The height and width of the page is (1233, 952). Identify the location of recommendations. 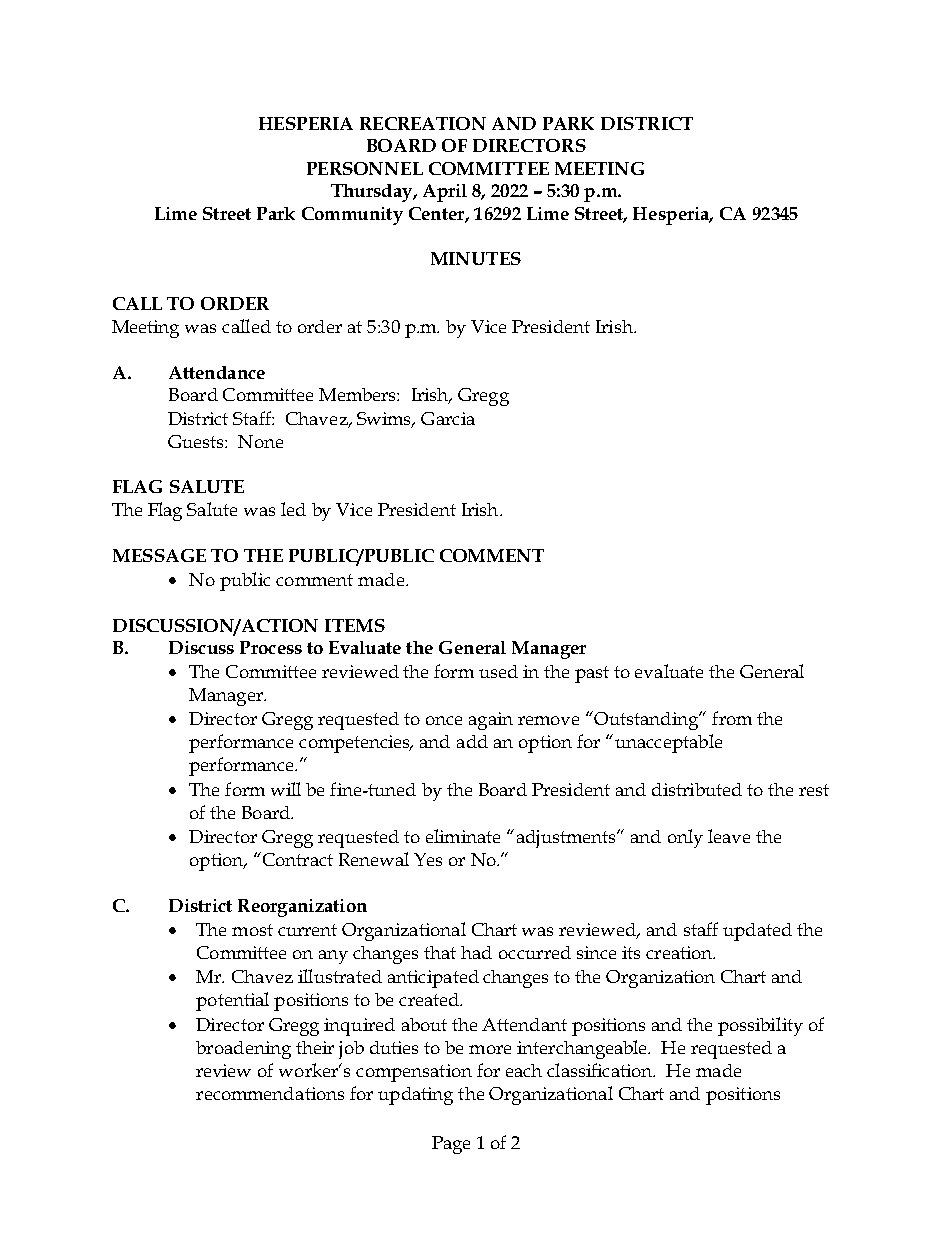
(270, 1093).
